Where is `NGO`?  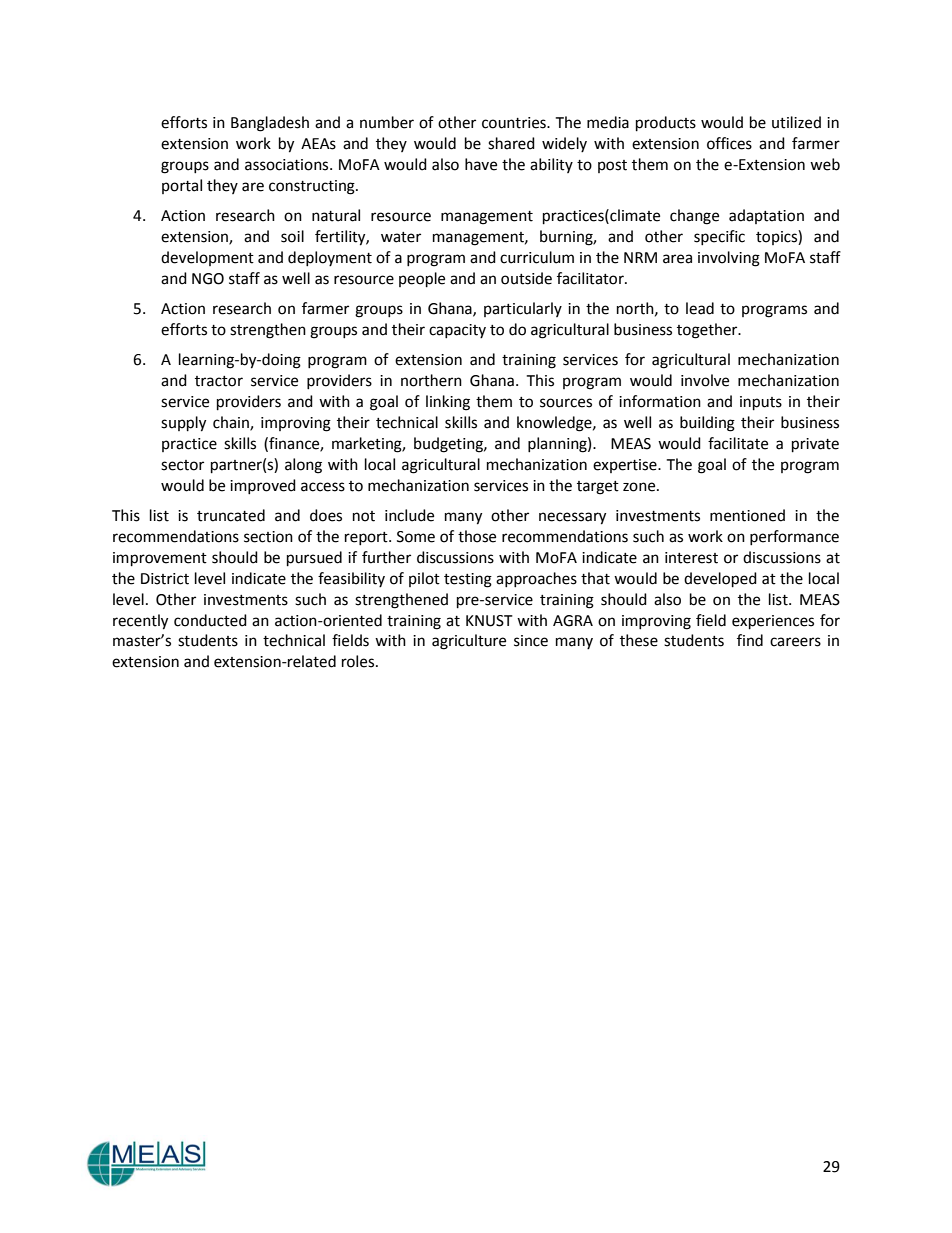
NGO is located at coordinates (208, 279).
